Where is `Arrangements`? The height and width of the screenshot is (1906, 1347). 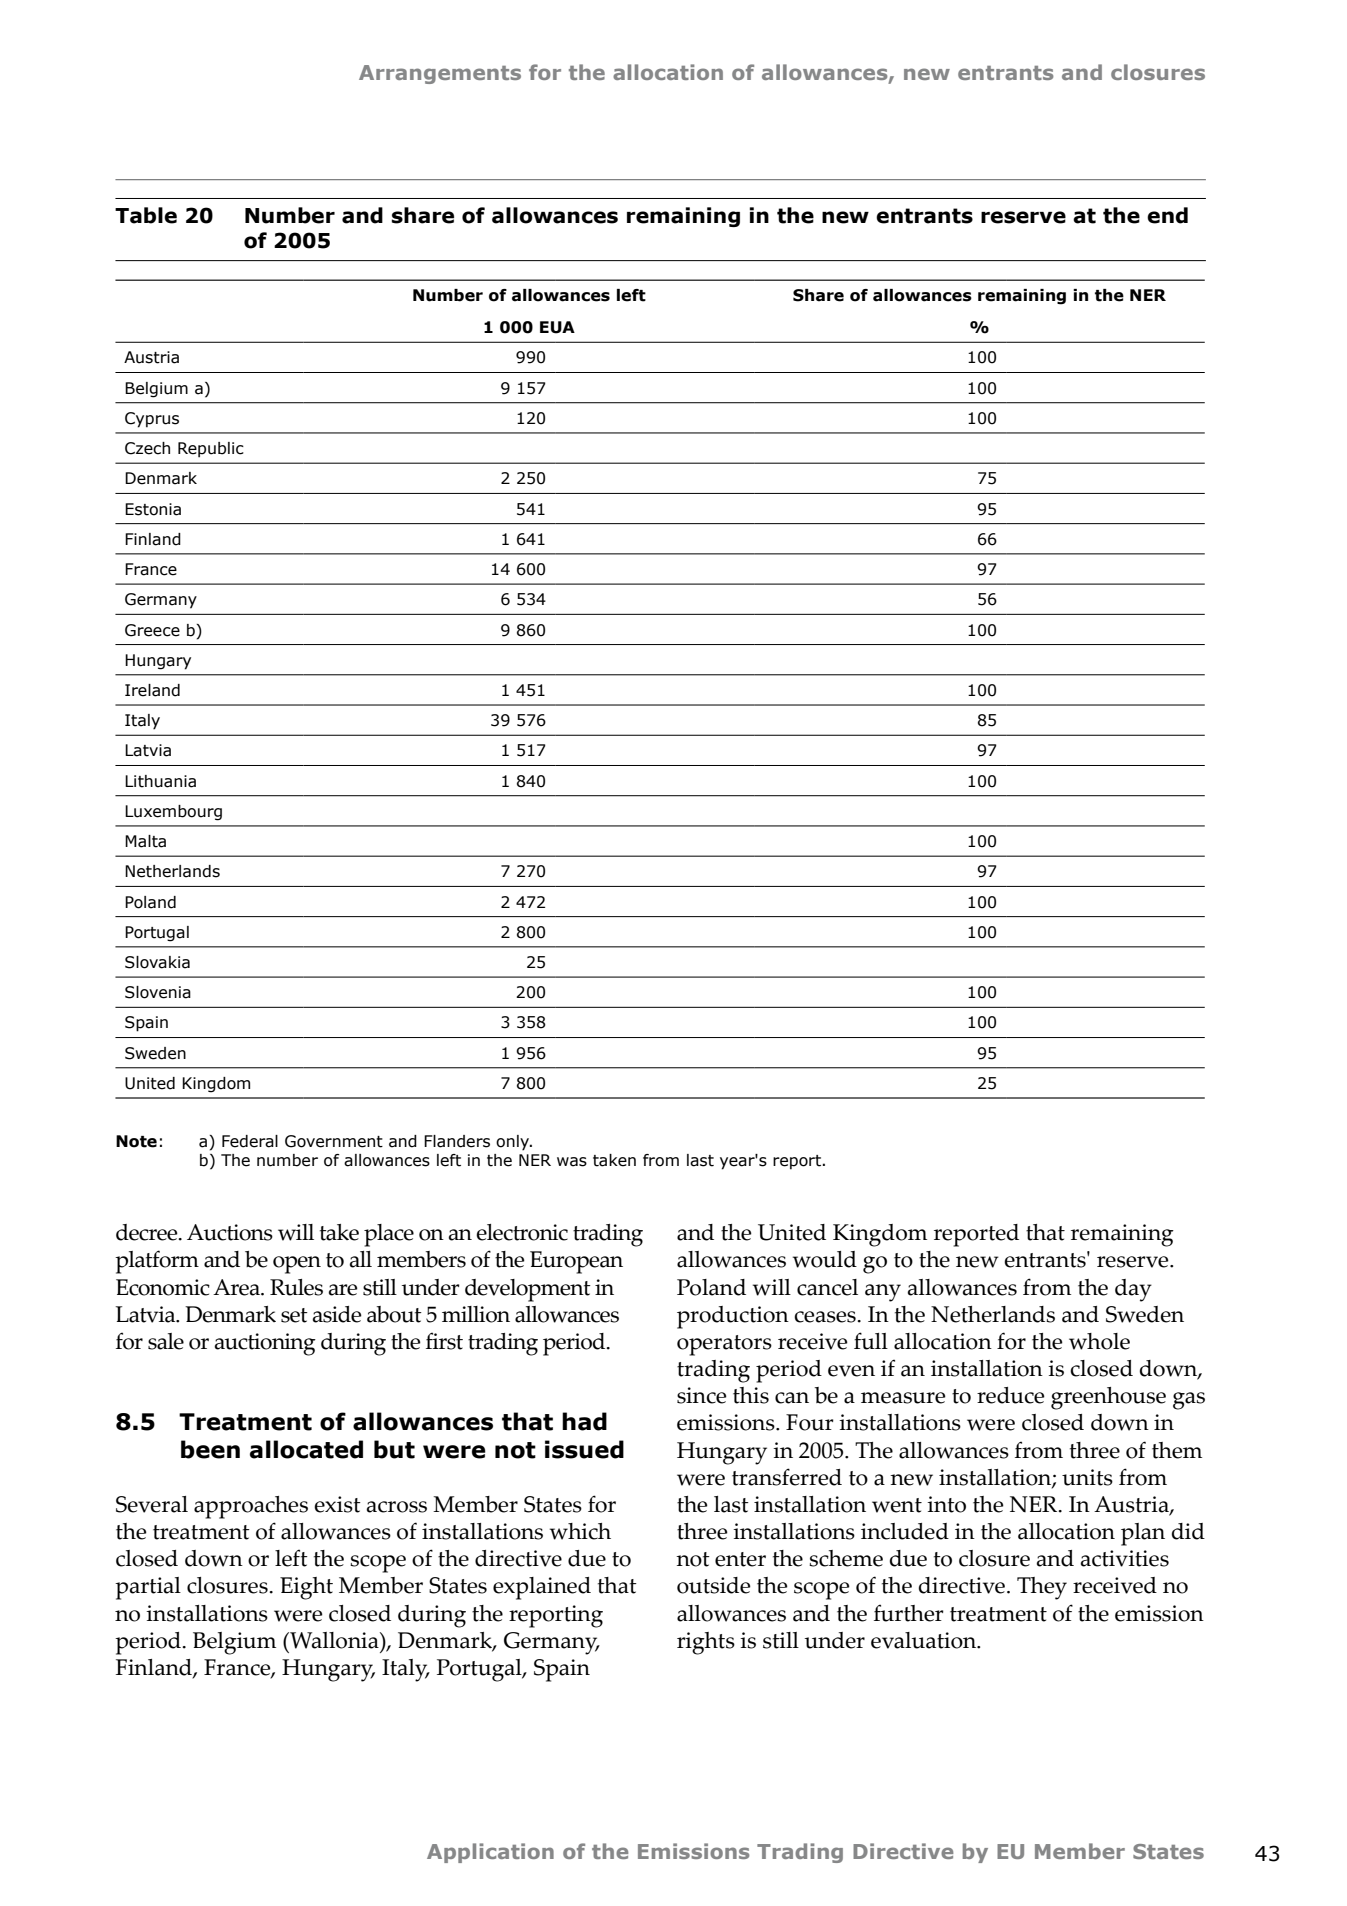
Arrangements is located at coordinates (440, 74).
